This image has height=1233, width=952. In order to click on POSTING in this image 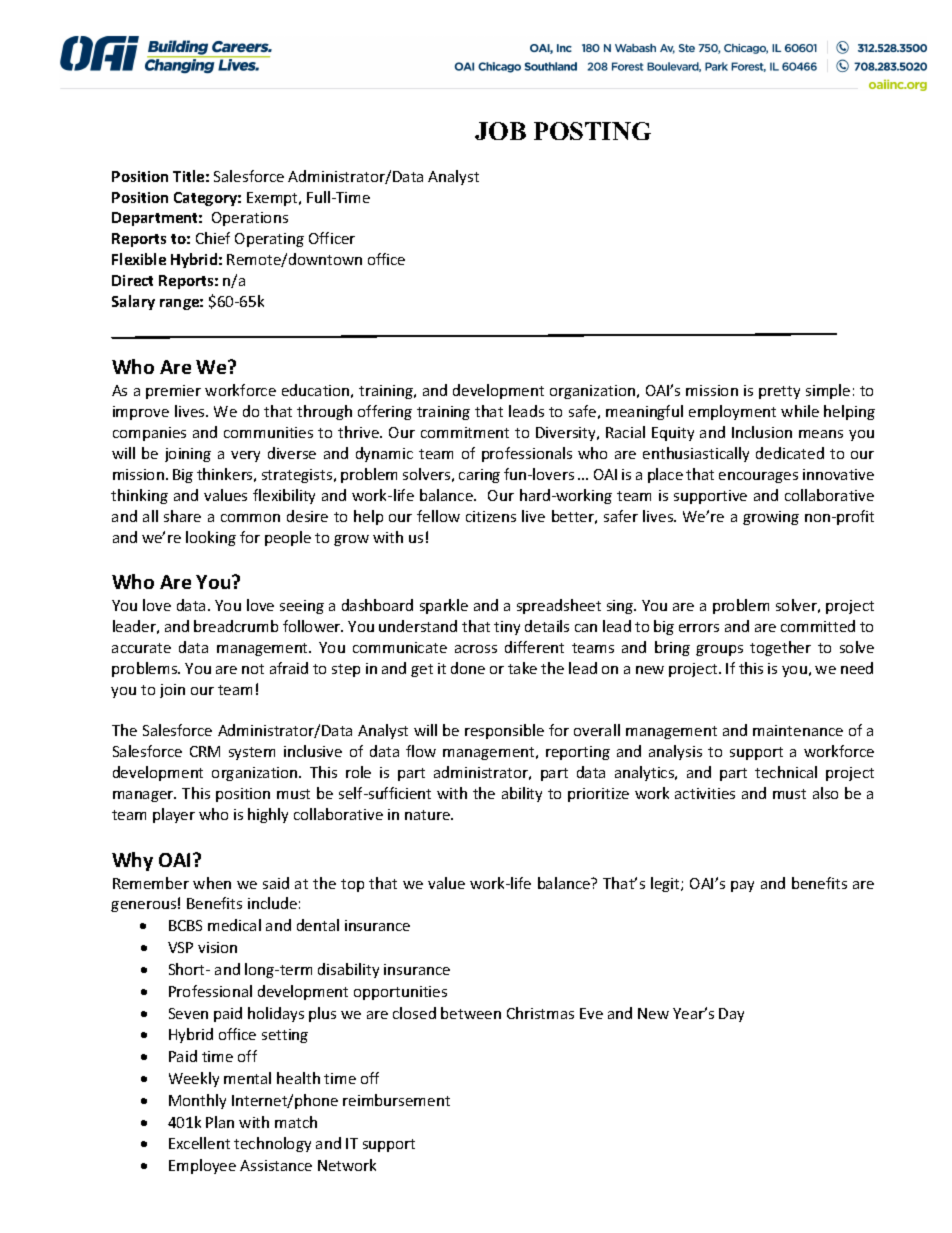, I will do `click(592, 131)`.
